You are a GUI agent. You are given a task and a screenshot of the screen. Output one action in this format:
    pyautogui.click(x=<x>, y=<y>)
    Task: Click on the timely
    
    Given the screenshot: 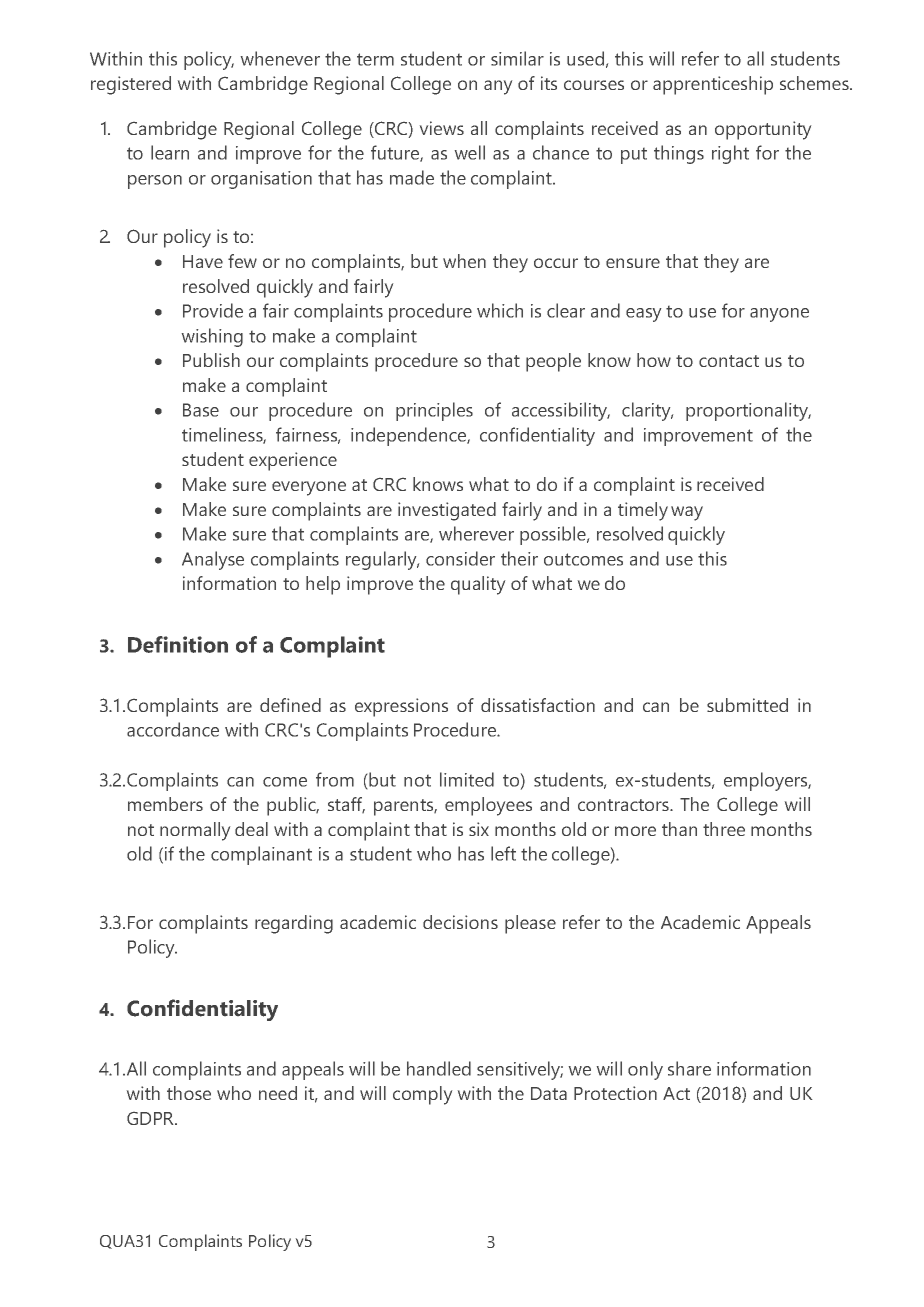 What is the action you would take?
    pyautogui.click(x=643, y=511)
